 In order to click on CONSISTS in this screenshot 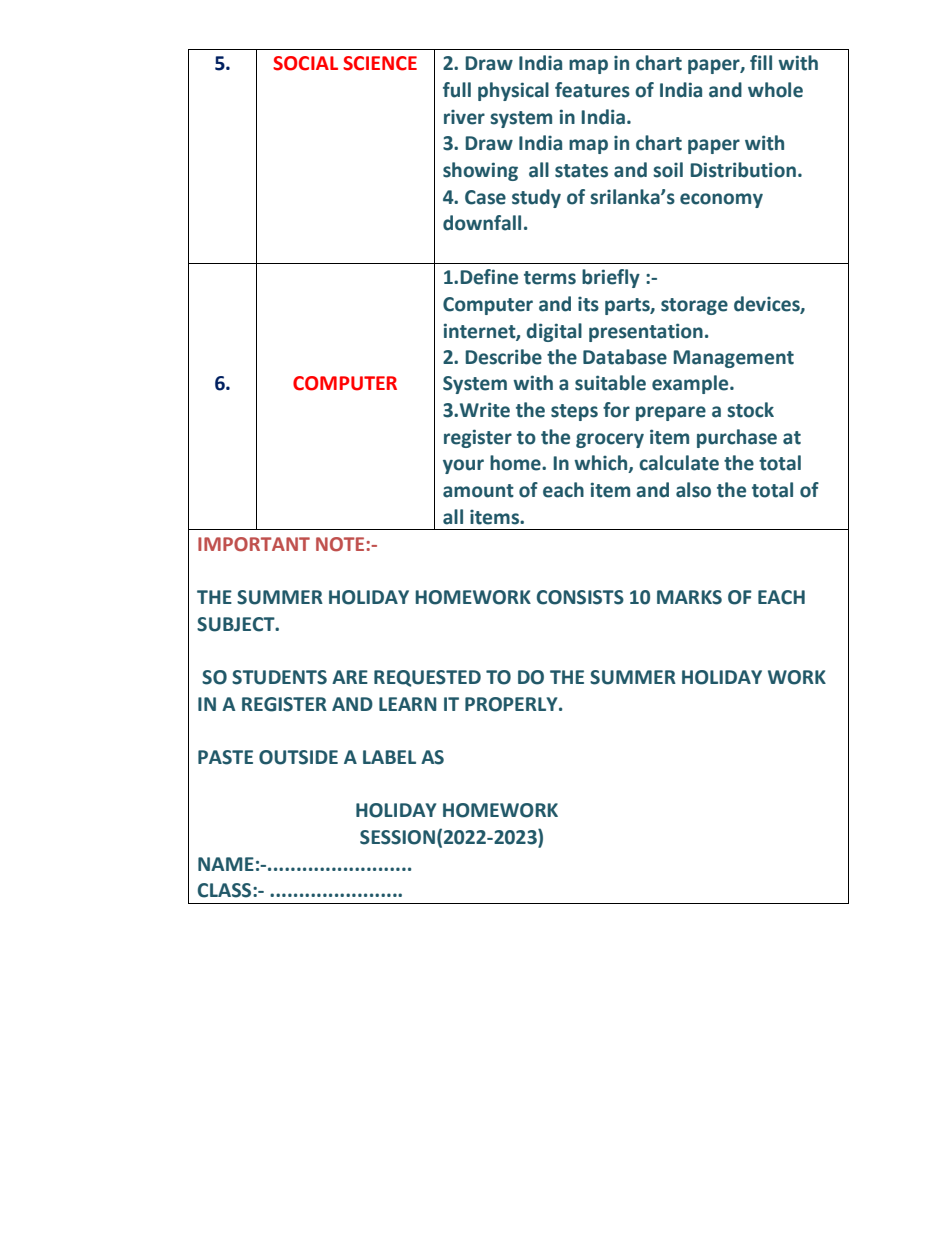, I will do `click(580, 597)`.
